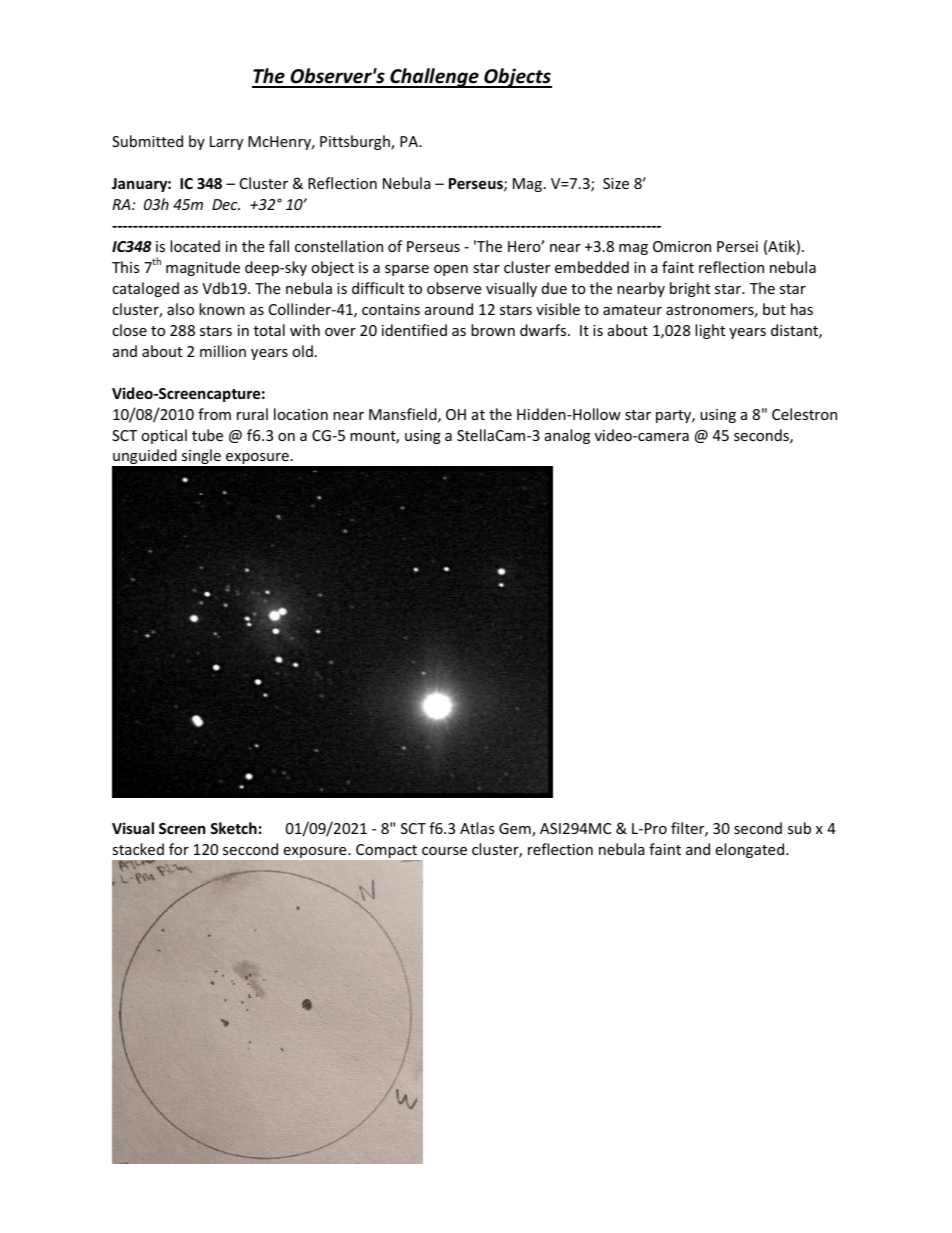 Image resolution: width=952 pixels, height=1233 pixels. I want to click on magnitude, so click(203, 268).
